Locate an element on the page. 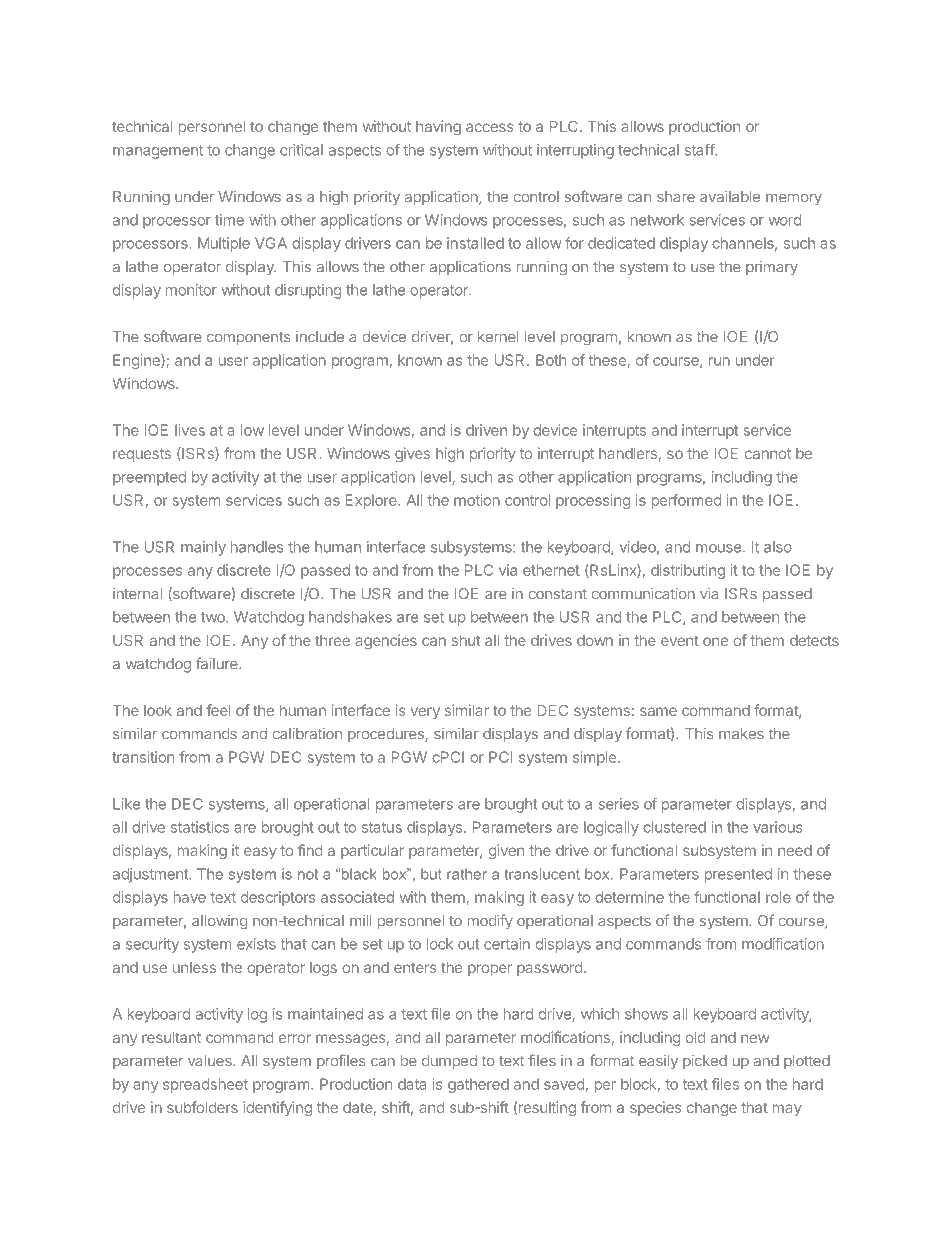 The height and width of the document is (1233, 952). event is located at coordinates (680, 640).
